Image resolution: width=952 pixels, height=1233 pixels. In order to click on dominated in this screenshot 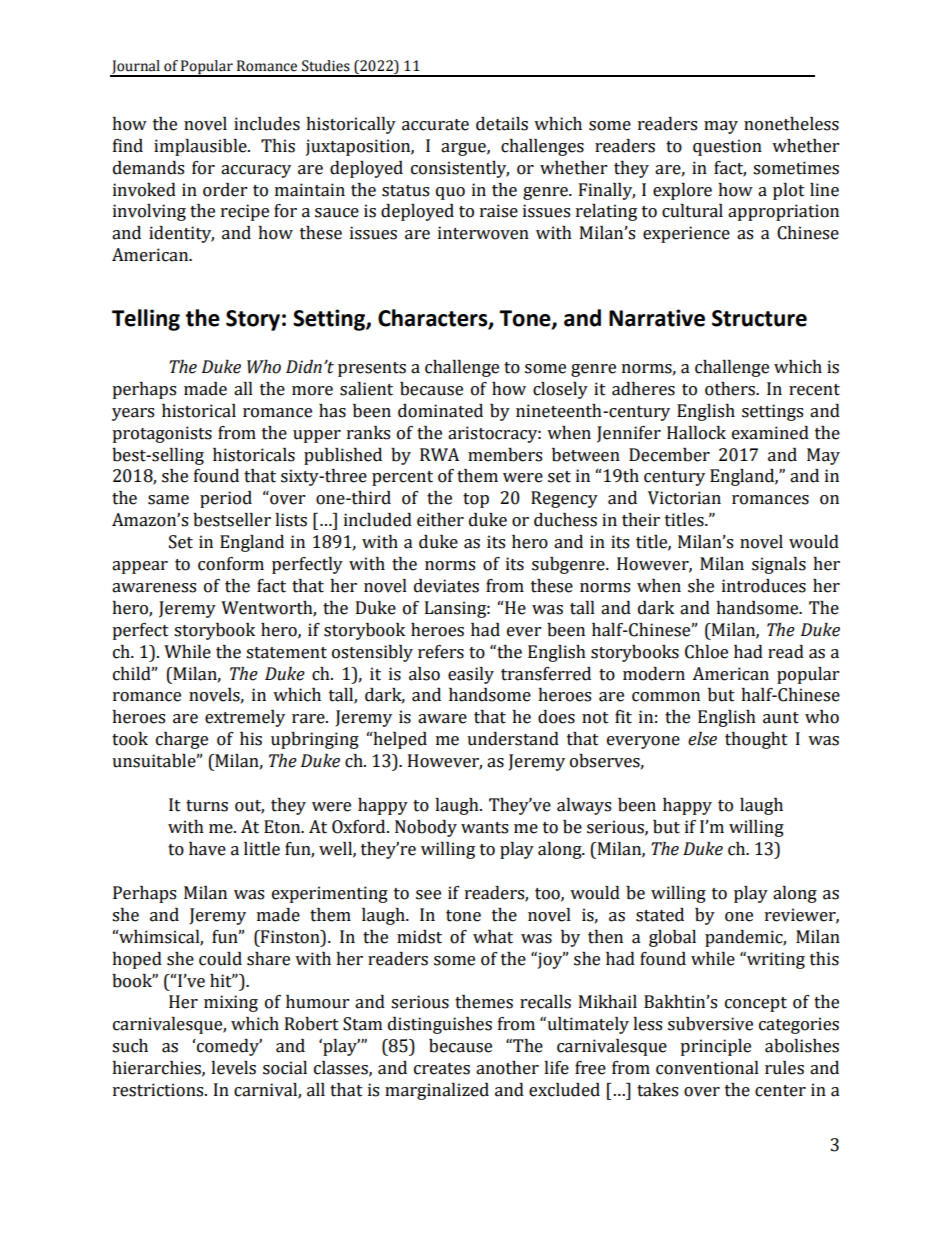, I will do `click(440, 411)`.
